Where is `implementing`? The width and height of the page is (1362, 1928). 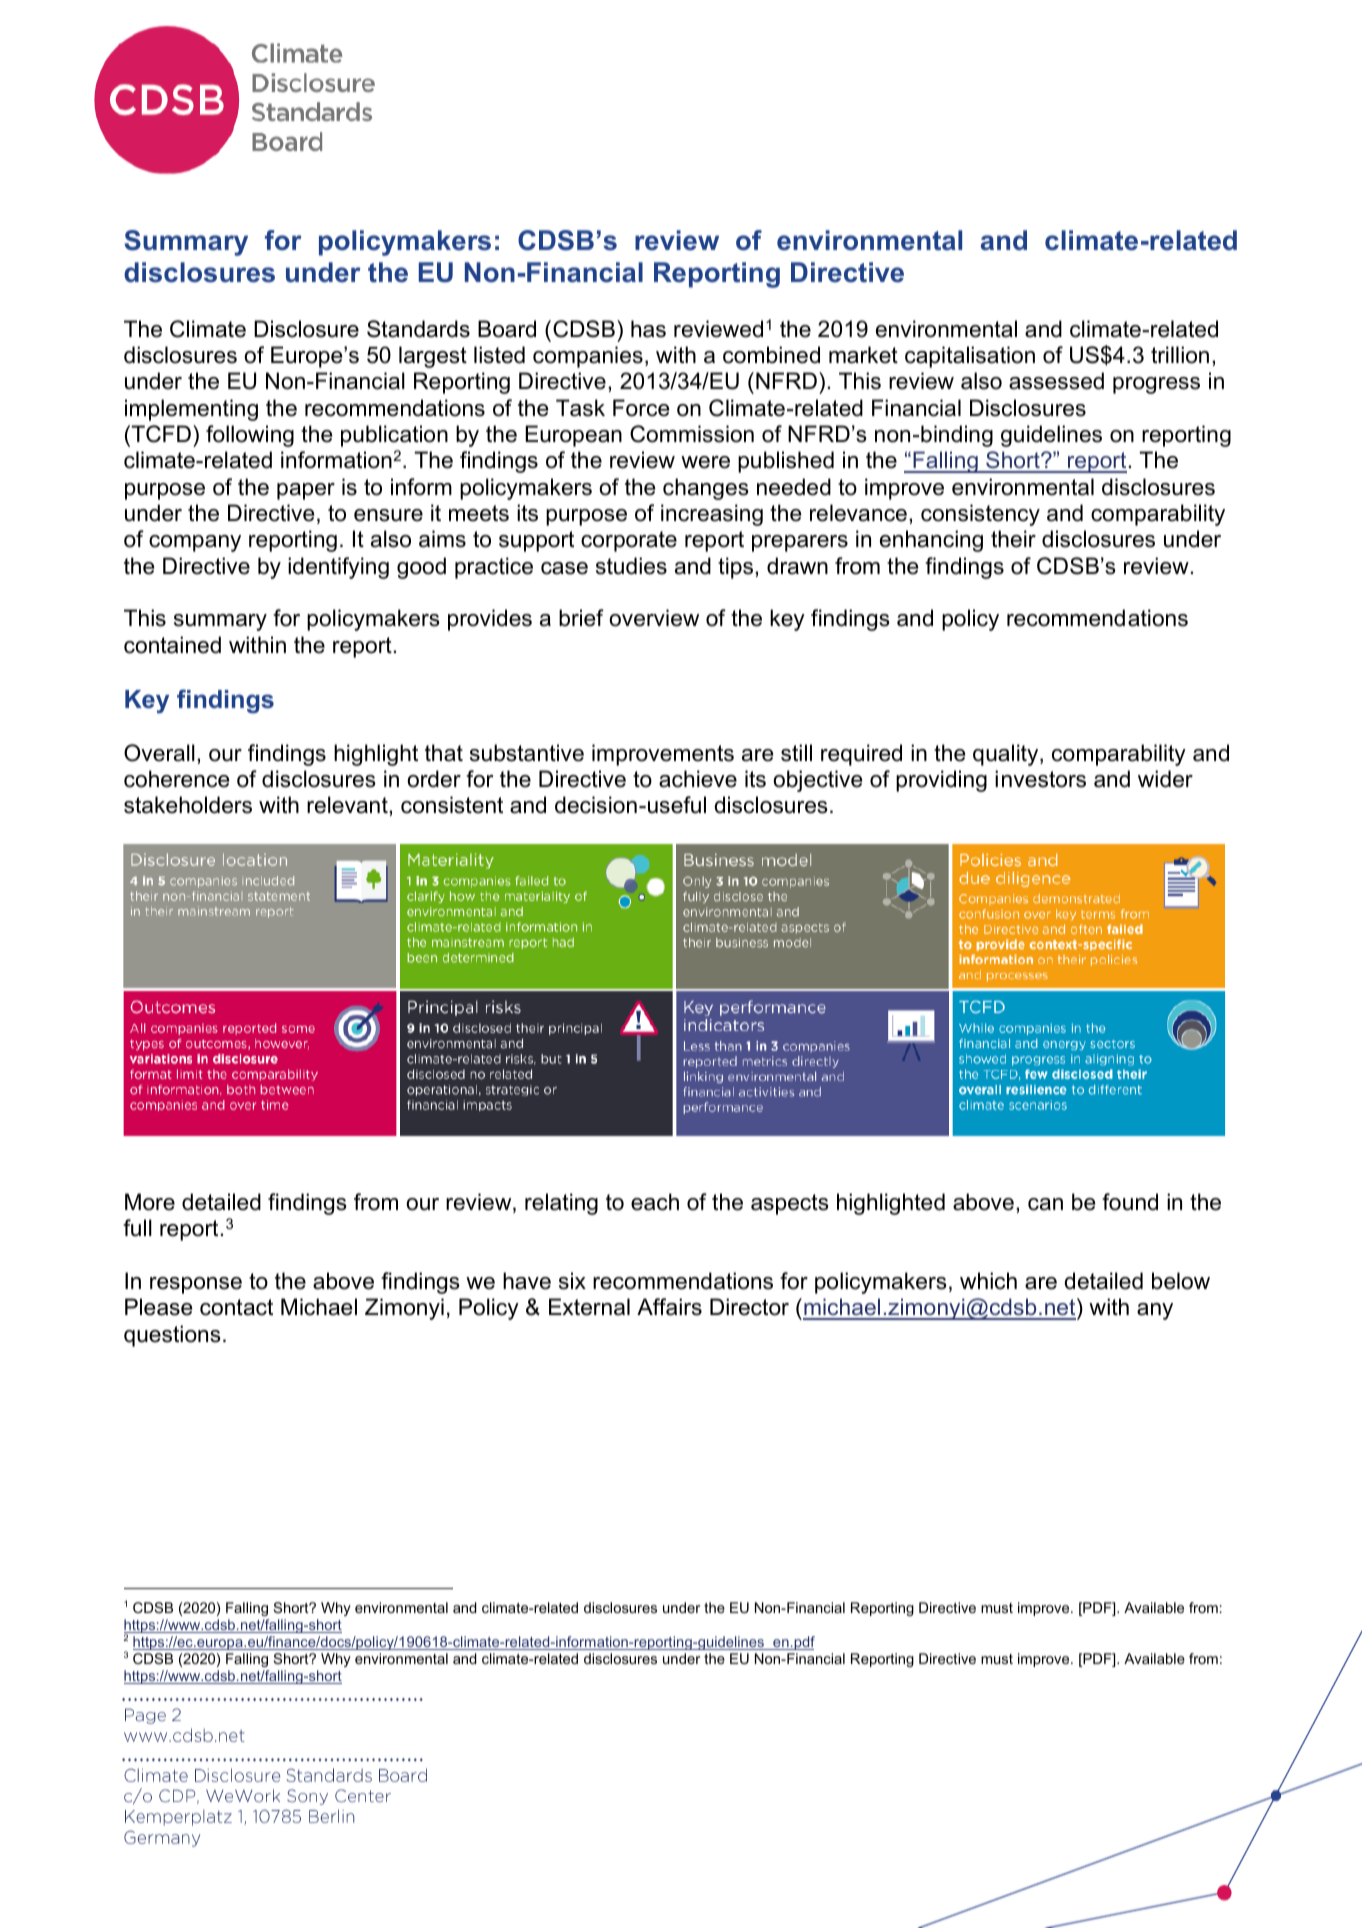 implementing is located at coordinates (191, 410).
